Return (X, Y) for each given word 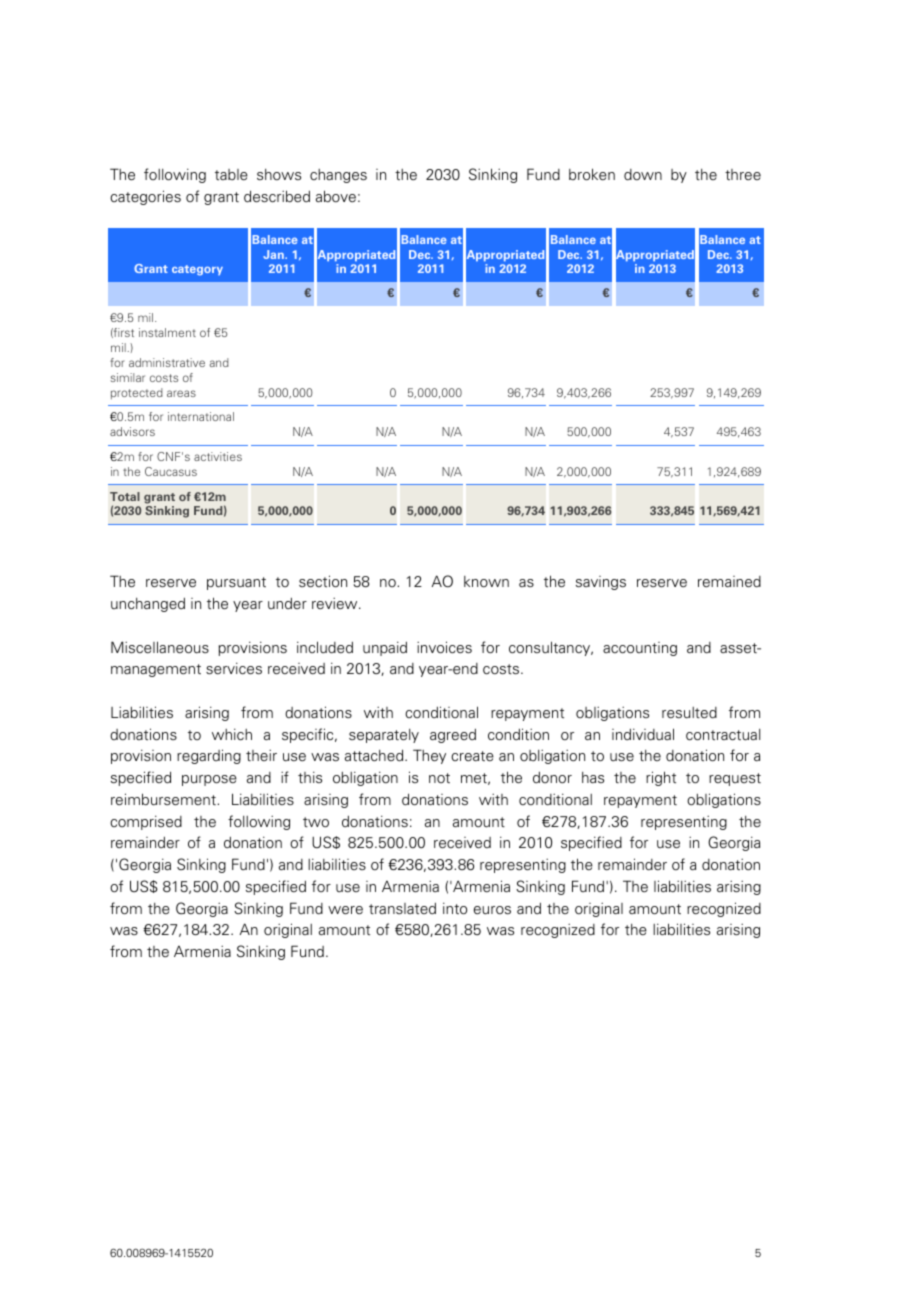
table (231, 175)
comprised (146, 823)
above (336, 196)
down (643, 174)
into (455, 909)
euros (492, 910)
